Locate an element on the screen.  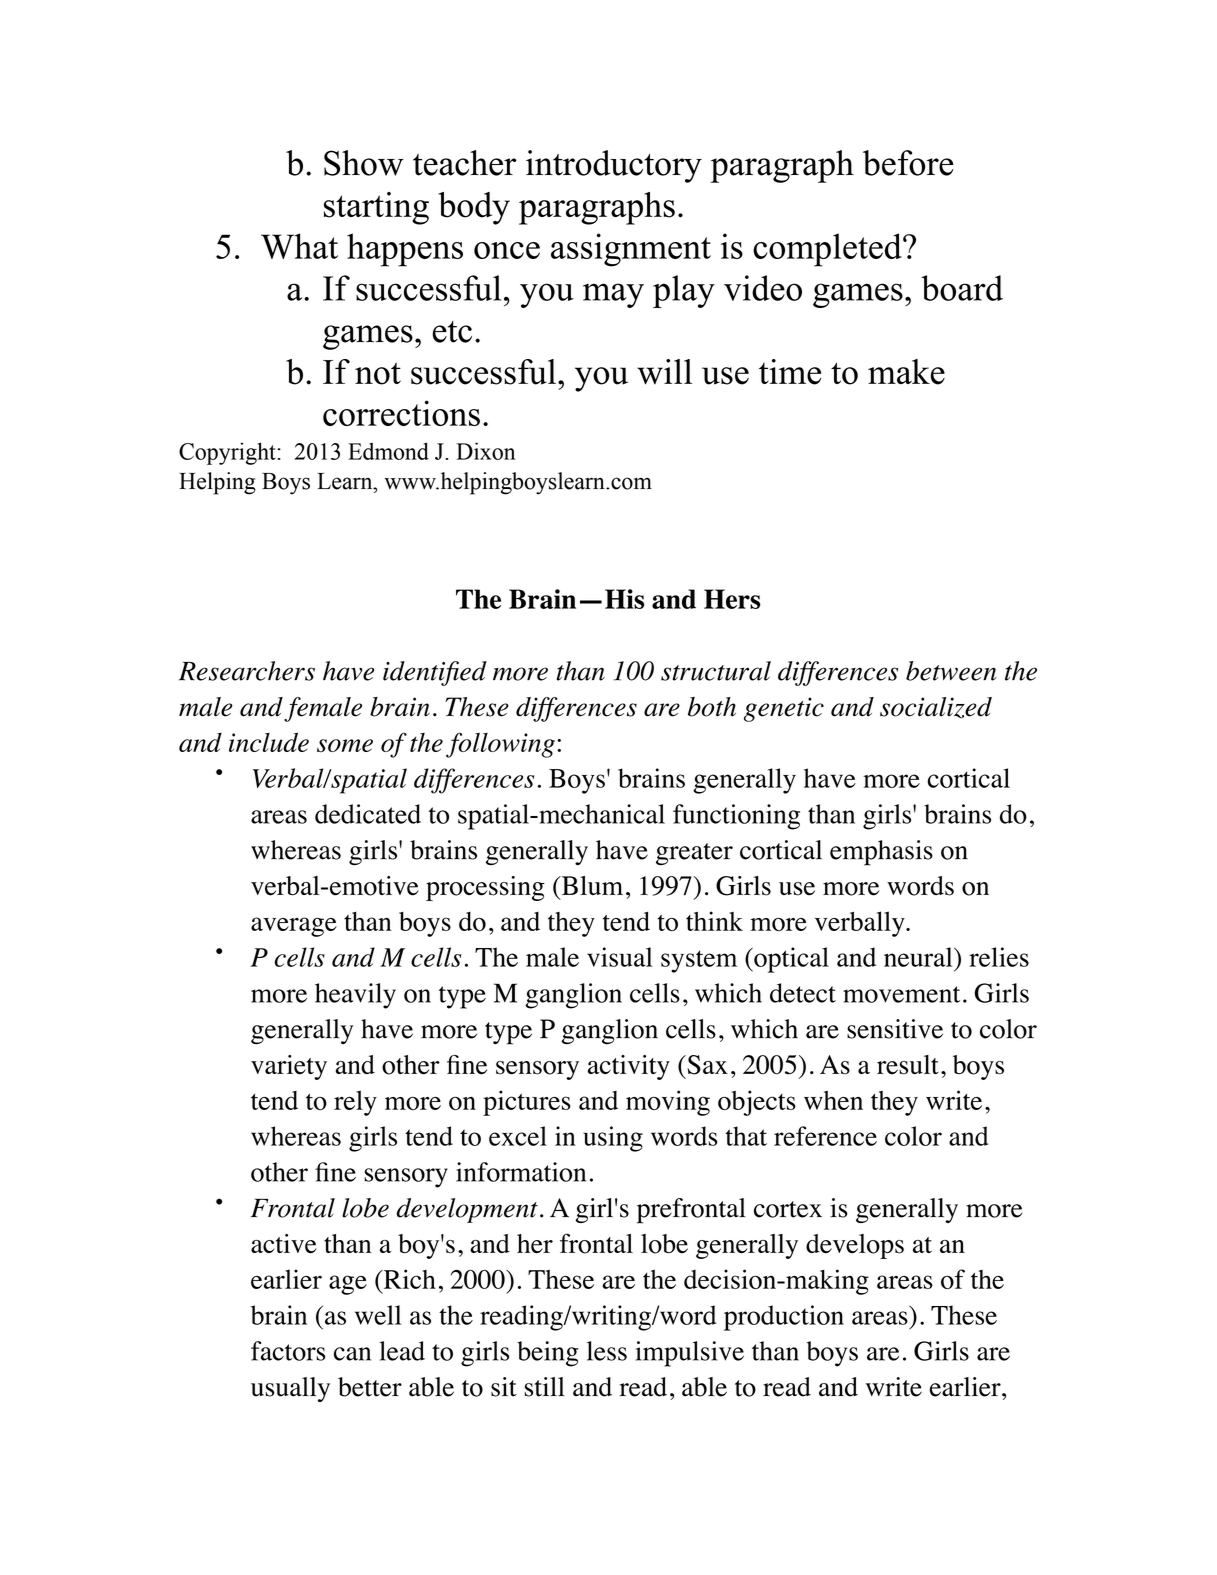
can is located at coordinates (352, 1354).
